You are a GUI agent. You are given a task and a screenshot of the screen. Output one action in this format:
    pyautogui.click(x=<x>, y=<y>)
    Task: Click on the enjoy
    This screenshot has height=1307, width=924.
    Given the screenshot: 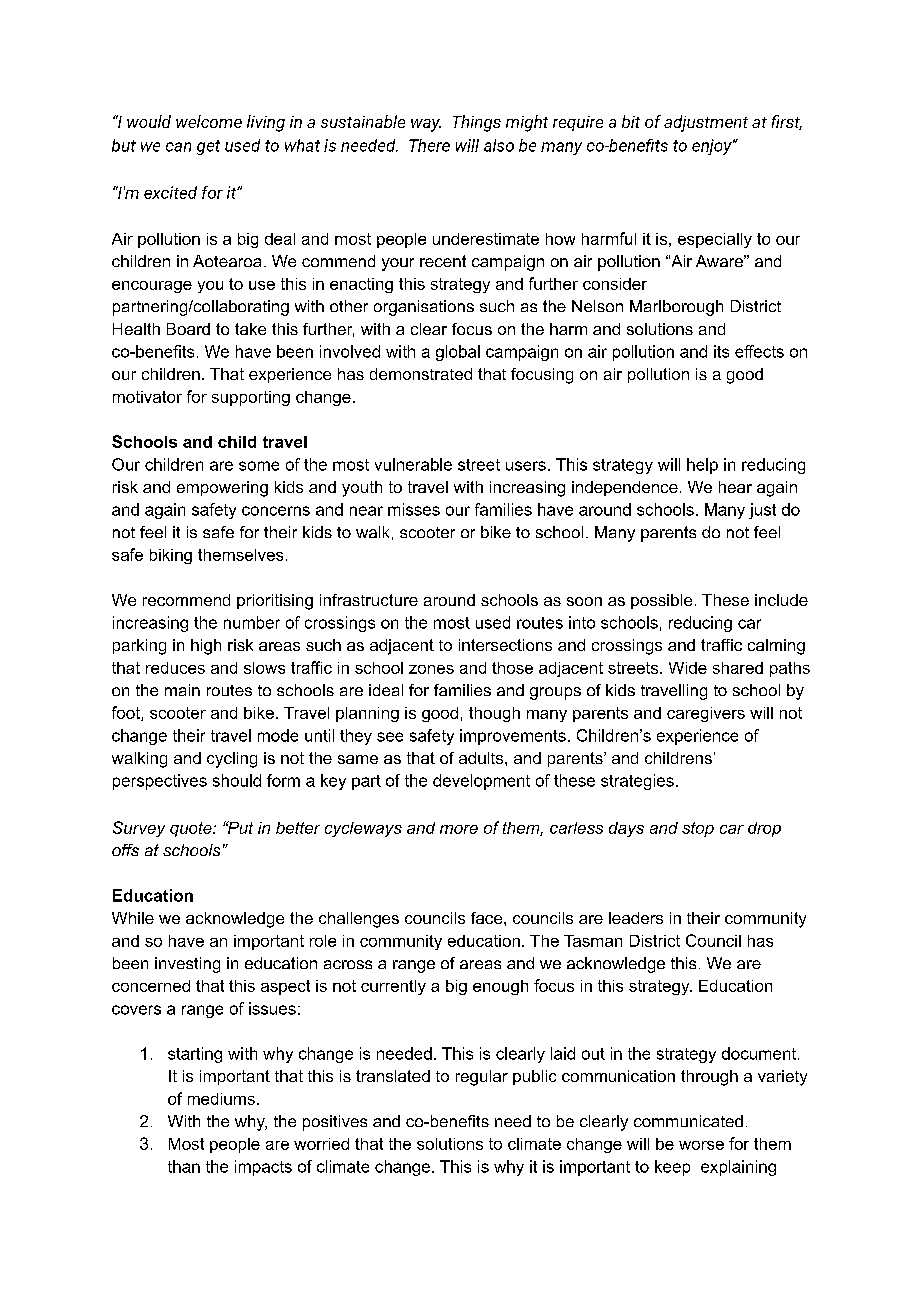 What is the action you would take?
    pyautogui.click(x=713, y=147)
